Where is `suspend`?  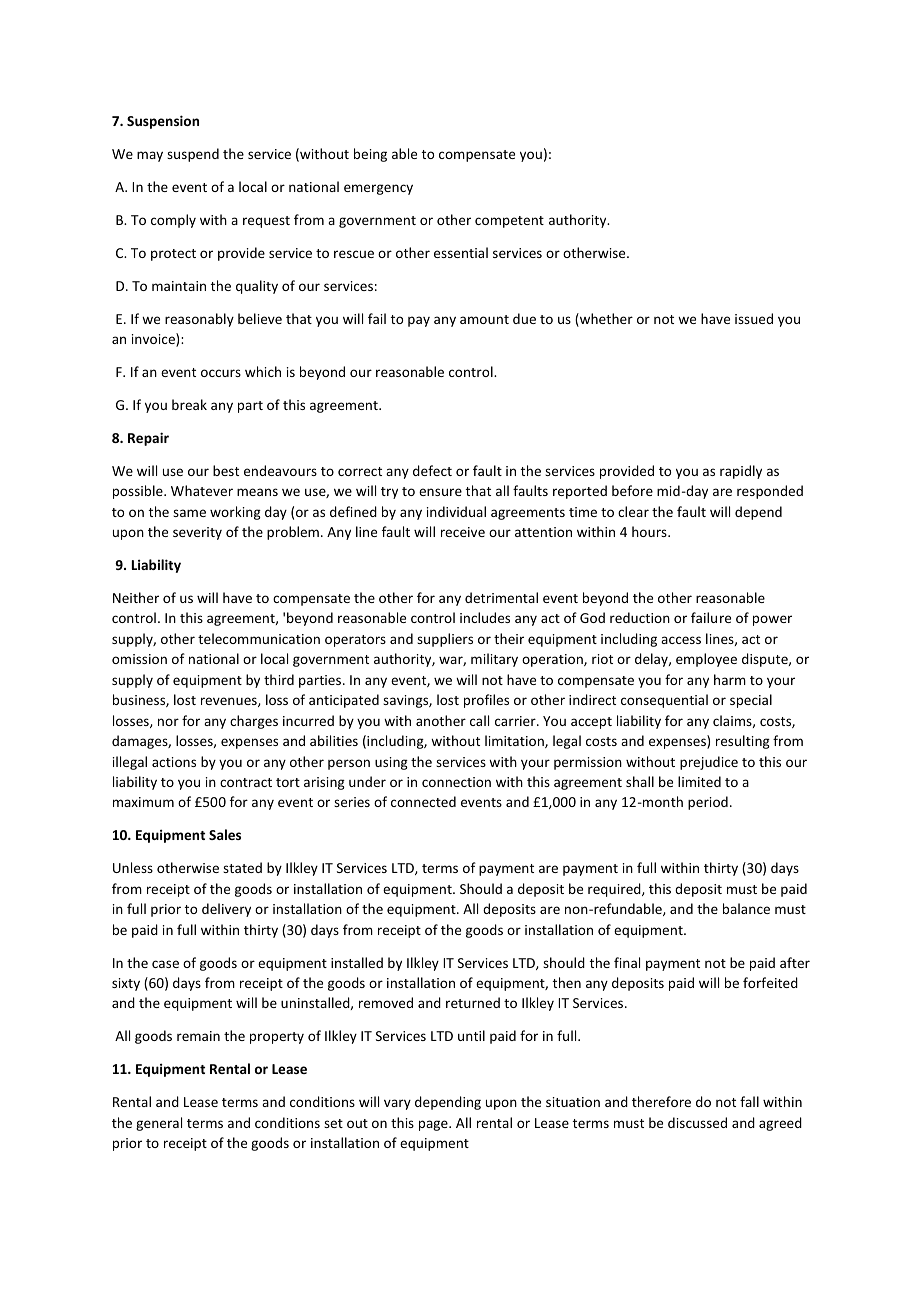 suspend is located at coordinates (193, 155).
